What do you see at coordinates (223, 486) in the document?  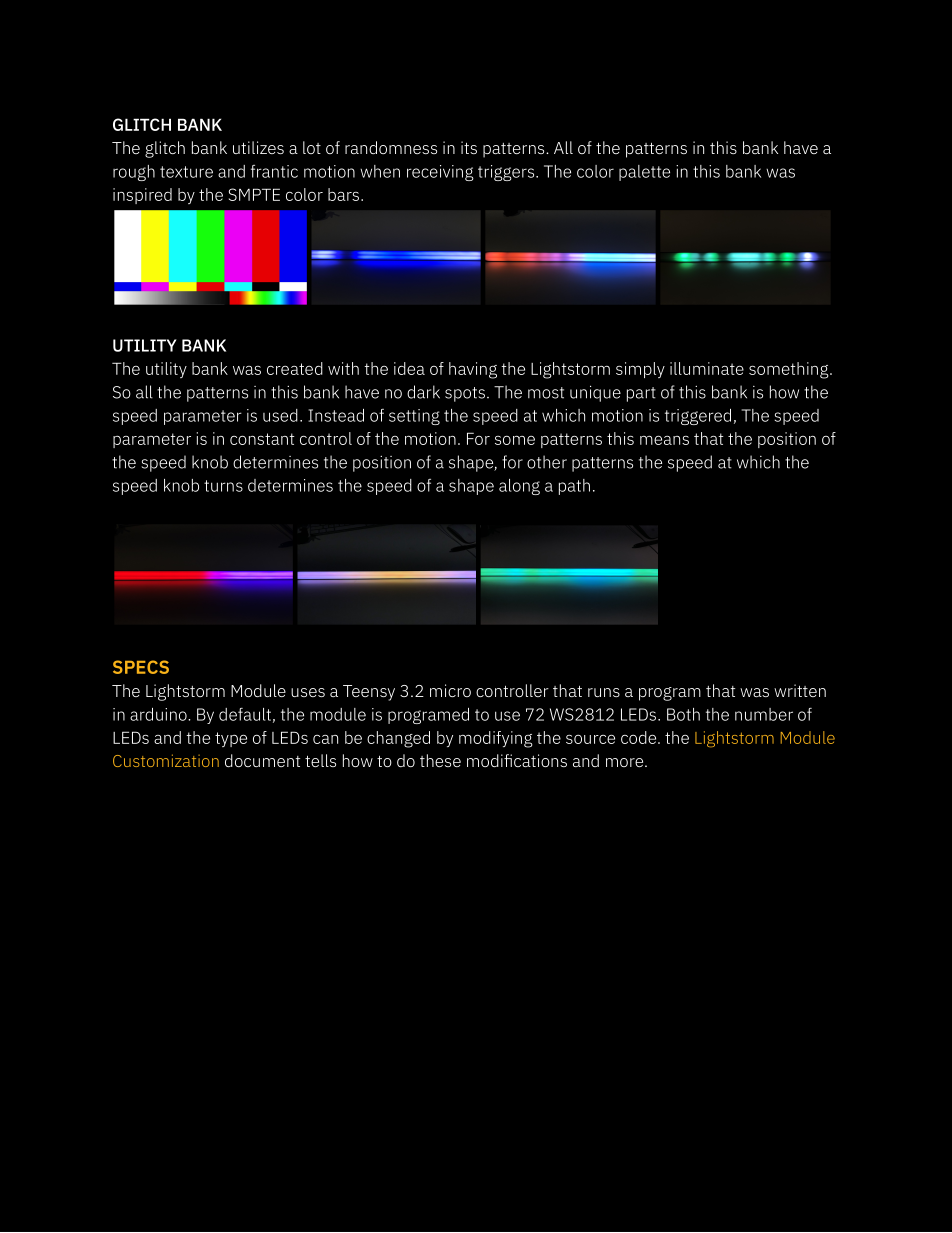 I see `turns` at bounding box center [223, 486].
